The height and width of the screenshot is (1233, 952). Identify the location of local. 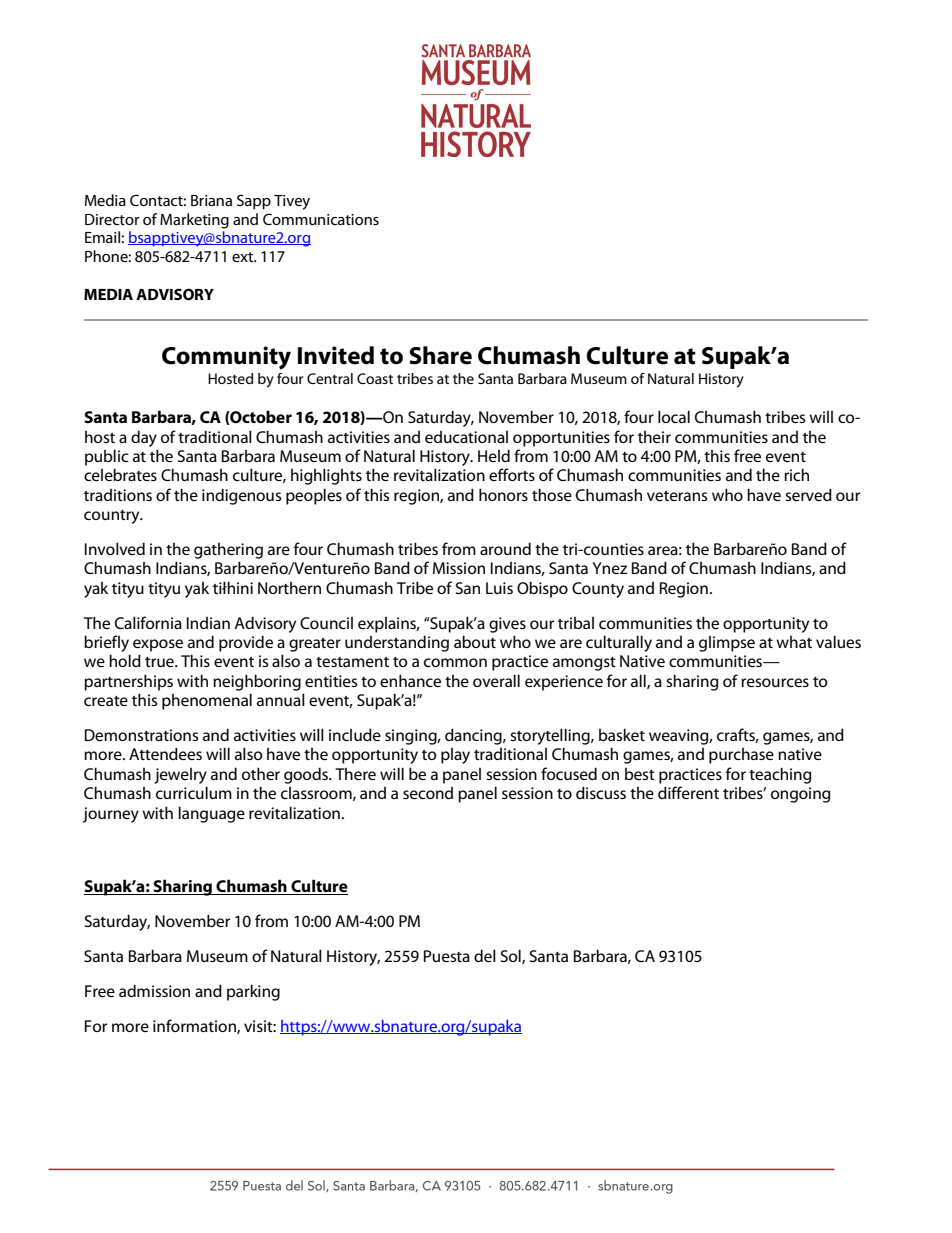
(674, 416).
